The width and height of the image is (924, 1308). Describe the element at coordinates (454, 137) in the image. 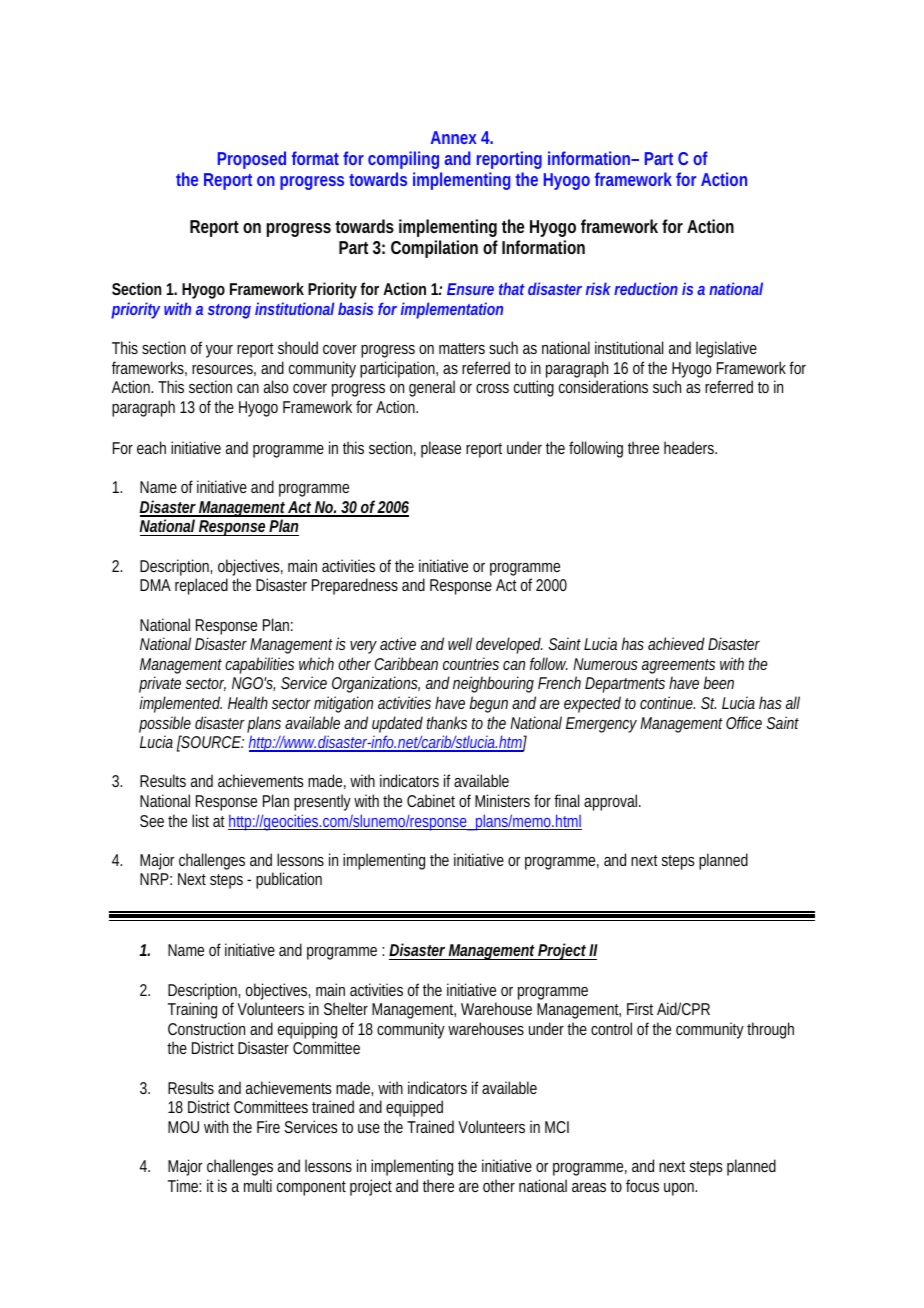

I see `Annex` at that location.
